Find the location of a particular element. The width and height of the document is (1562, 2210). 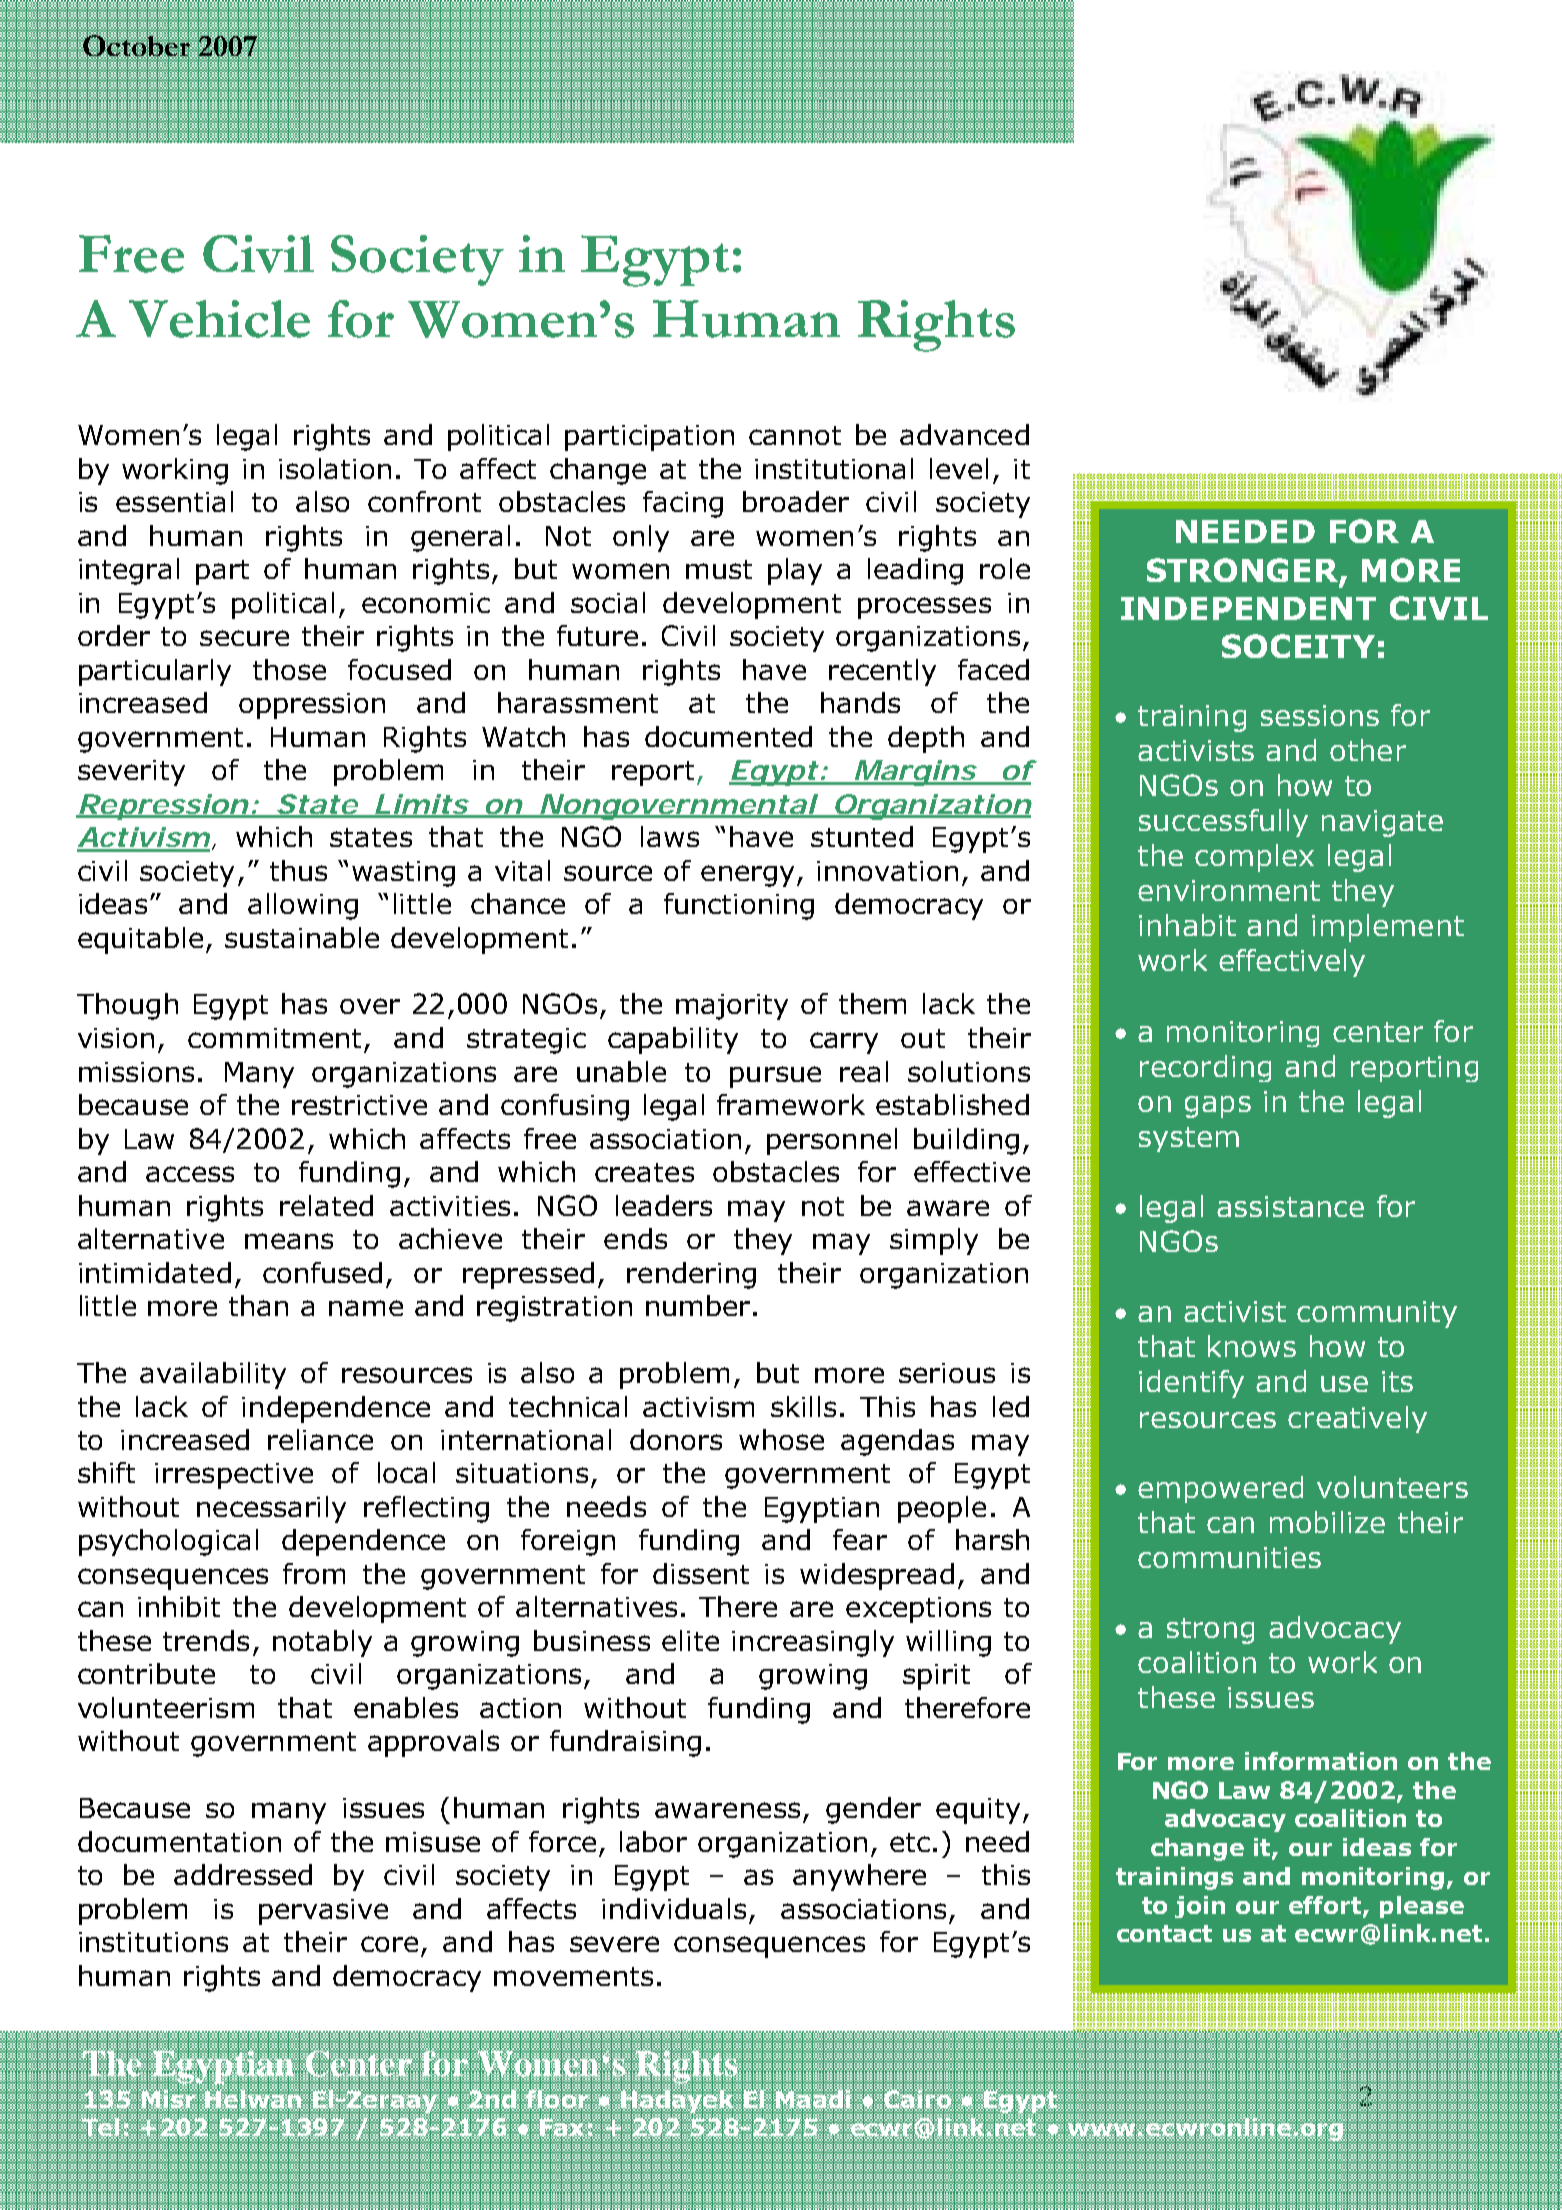

pervasive is located at coordinates (323, 1912).
